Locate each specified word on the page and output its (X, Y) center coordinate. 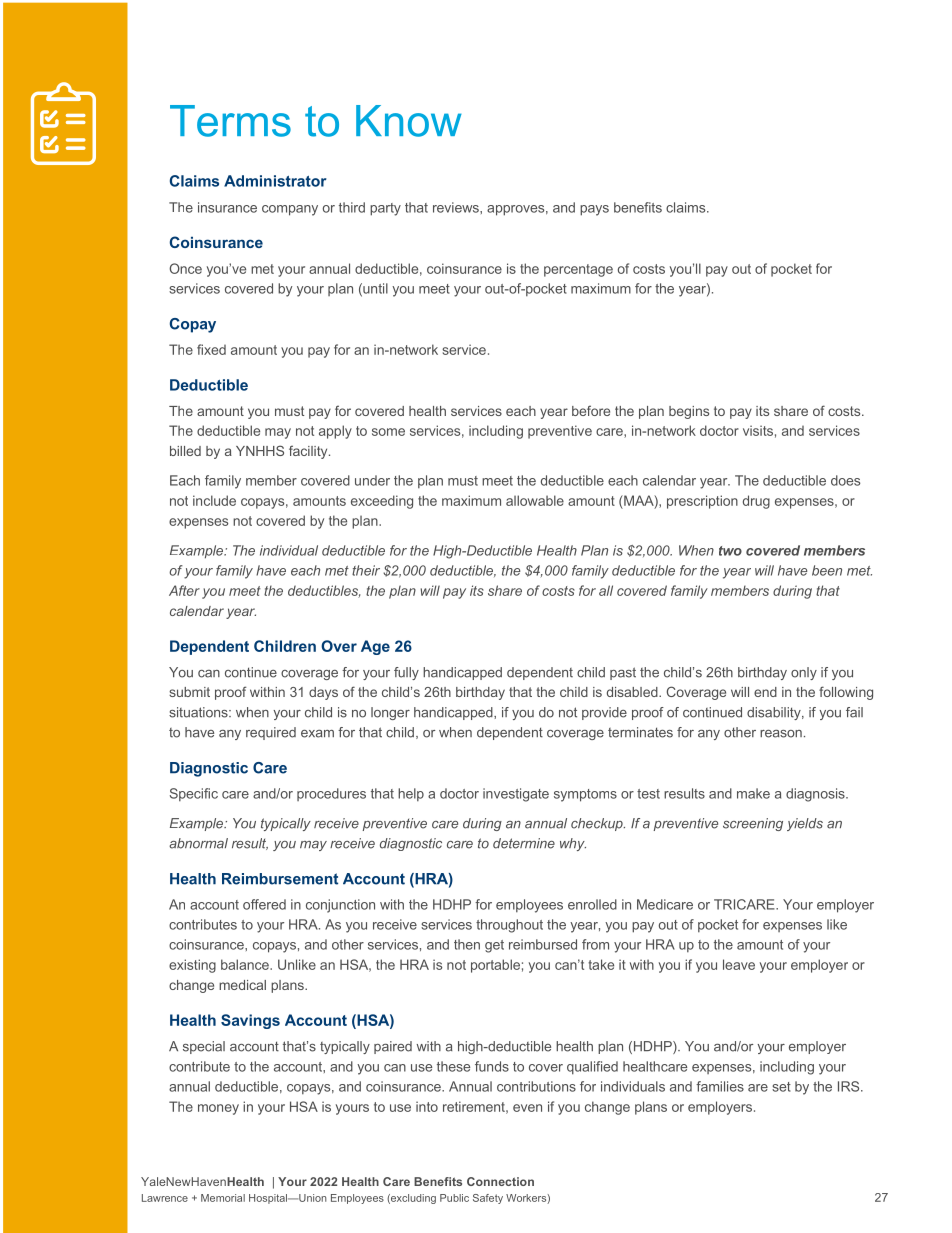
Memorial (223, 1198)
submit (189, 692)
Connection (500, 1181)
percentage (578, 270)
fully (406, 673)
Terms (230, 121)
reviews (457, 207)
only (804, 673)
